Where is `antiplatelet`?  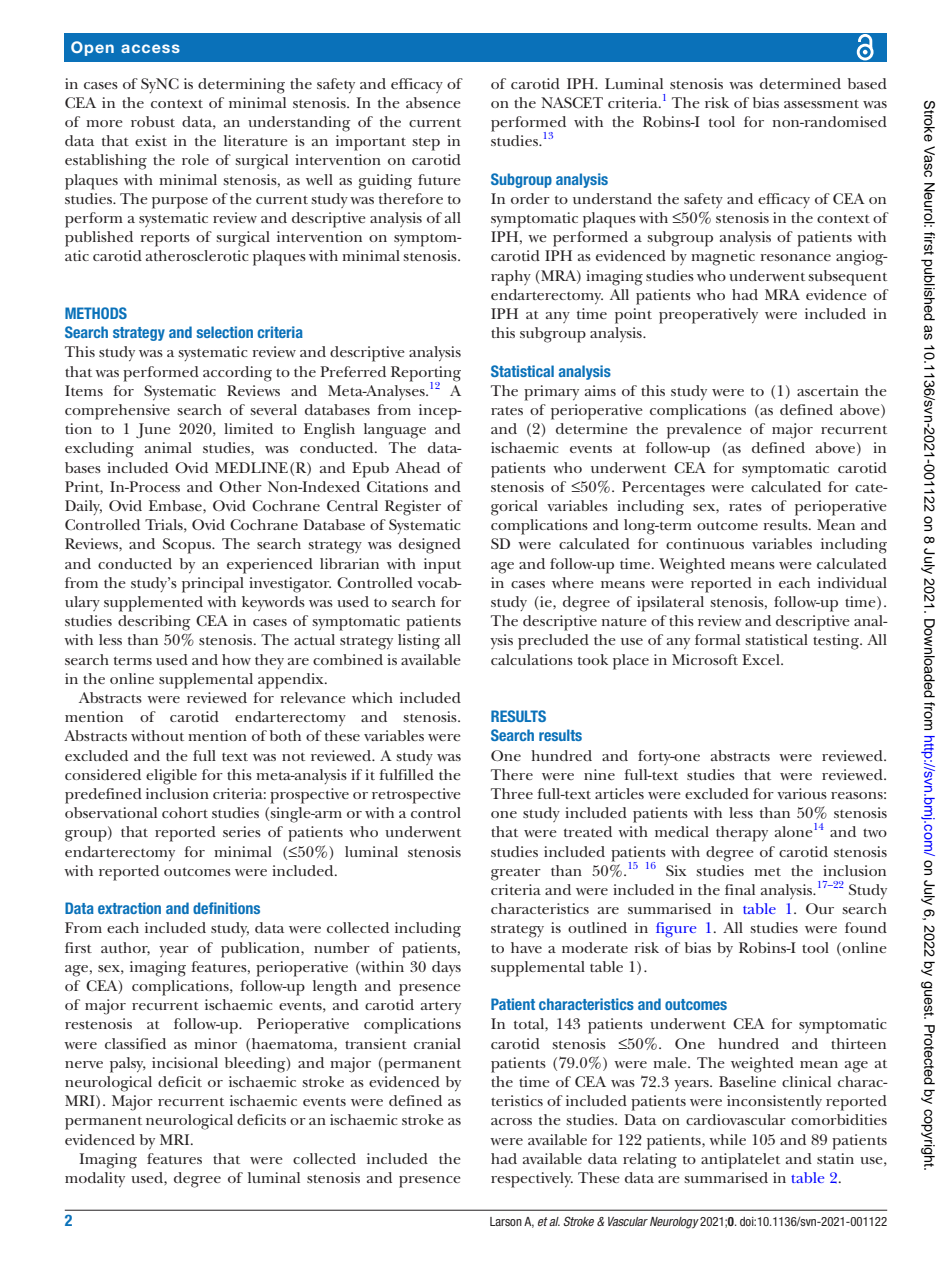
antiplatelet is located at coordinates (740, 1161).
